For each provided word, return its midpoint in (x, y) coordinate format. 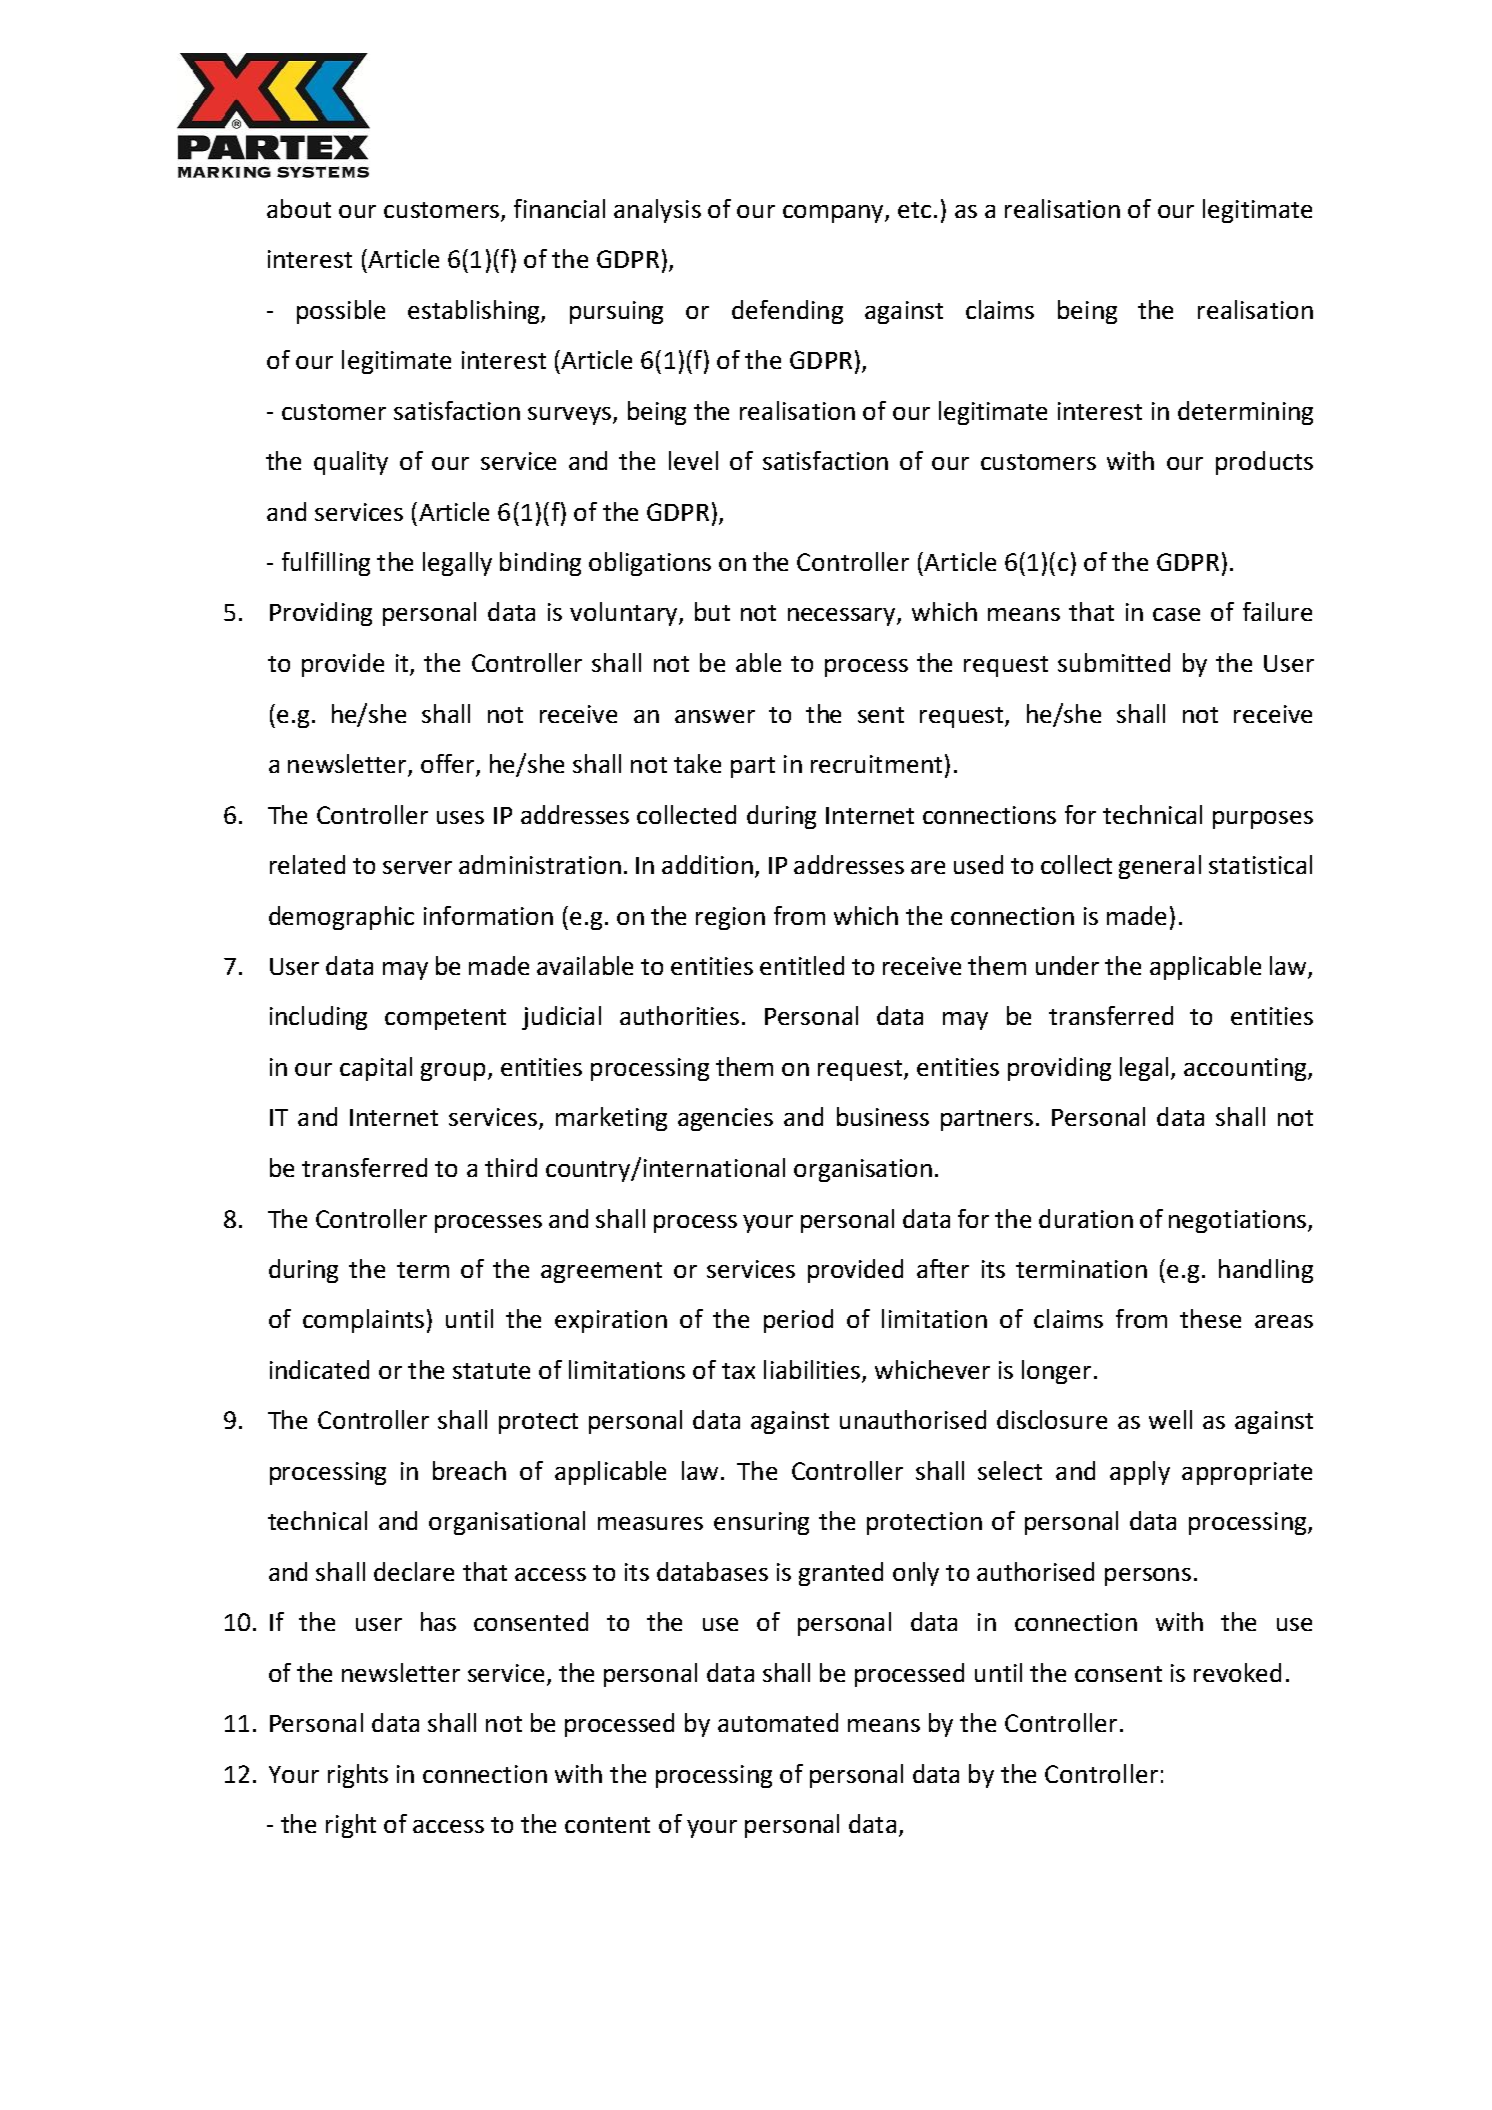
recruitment (876, 764)
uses (460, 817)
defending (787, 312)
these (1210, 1318)
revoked (1237, 1672)
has (438, 1621)
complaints (363, 1321)
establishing (475, 312)
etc (914, 210)
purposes (1263, 820)
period (798, 1321)
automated (778, 1722)
